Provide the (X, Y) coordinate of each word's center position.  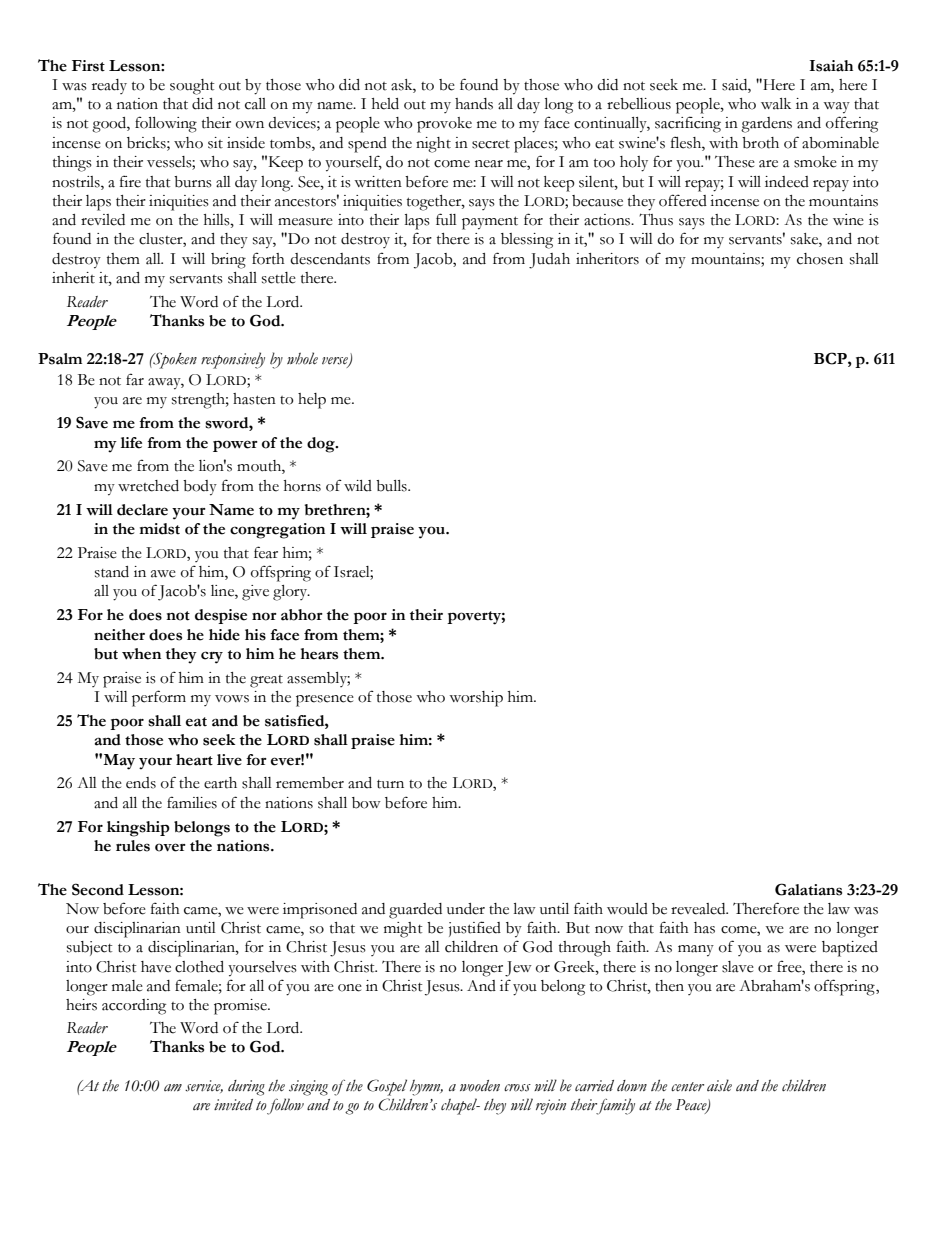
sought (192, 87)
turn (390, 784)
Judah (549, 261)
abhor (302, 615)
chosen (820, 259)
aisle (719, 1085)
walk (776, 104)
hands (474, 104)
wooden (480, 1086)
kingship (138, 829)
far (135, 379)
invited (233, 1105)
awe (163, 574)
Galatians (808, 889)
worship (476, 699)
